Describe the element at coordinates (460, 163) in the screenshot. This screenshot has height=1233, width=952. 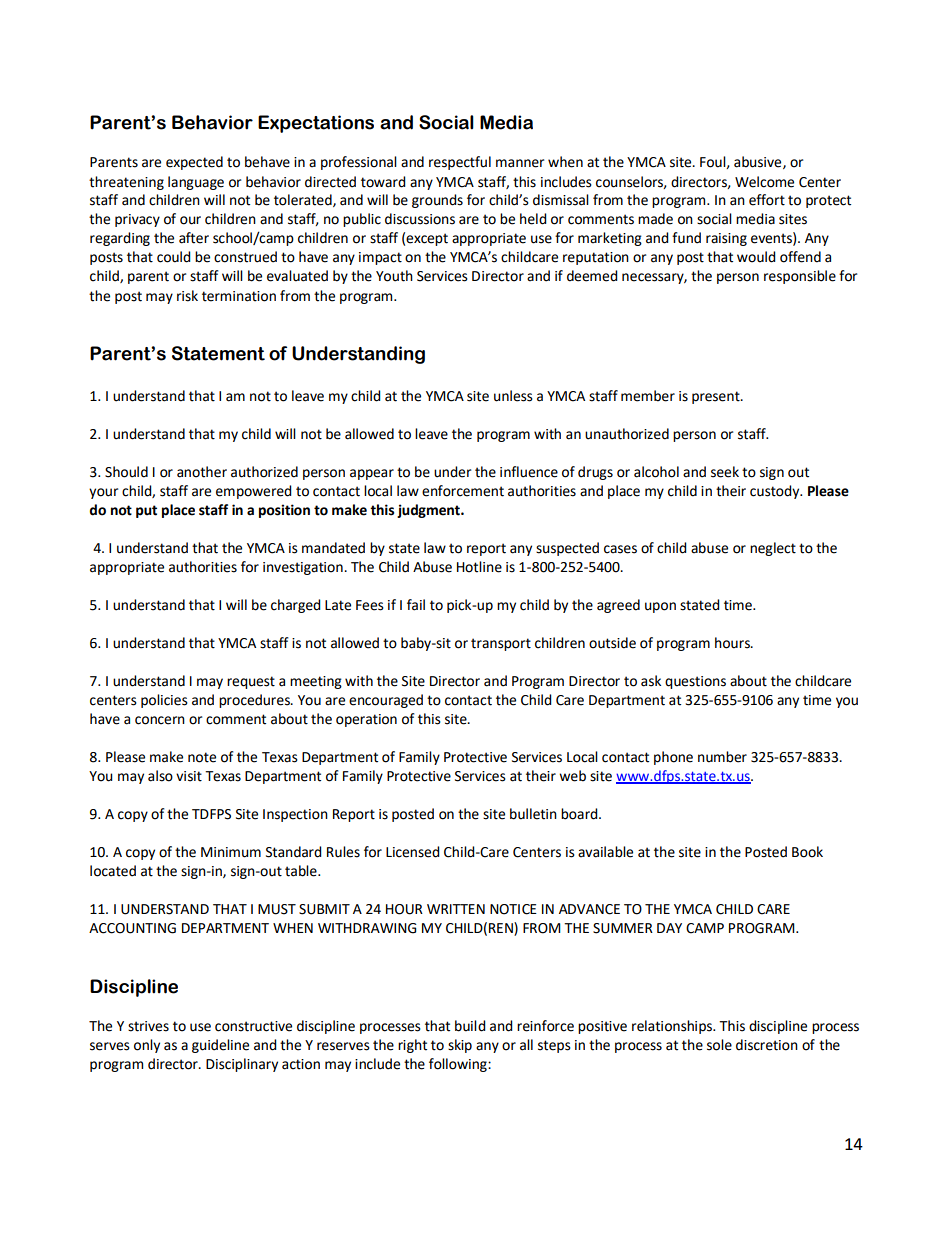
I see `respectful` at that location.
